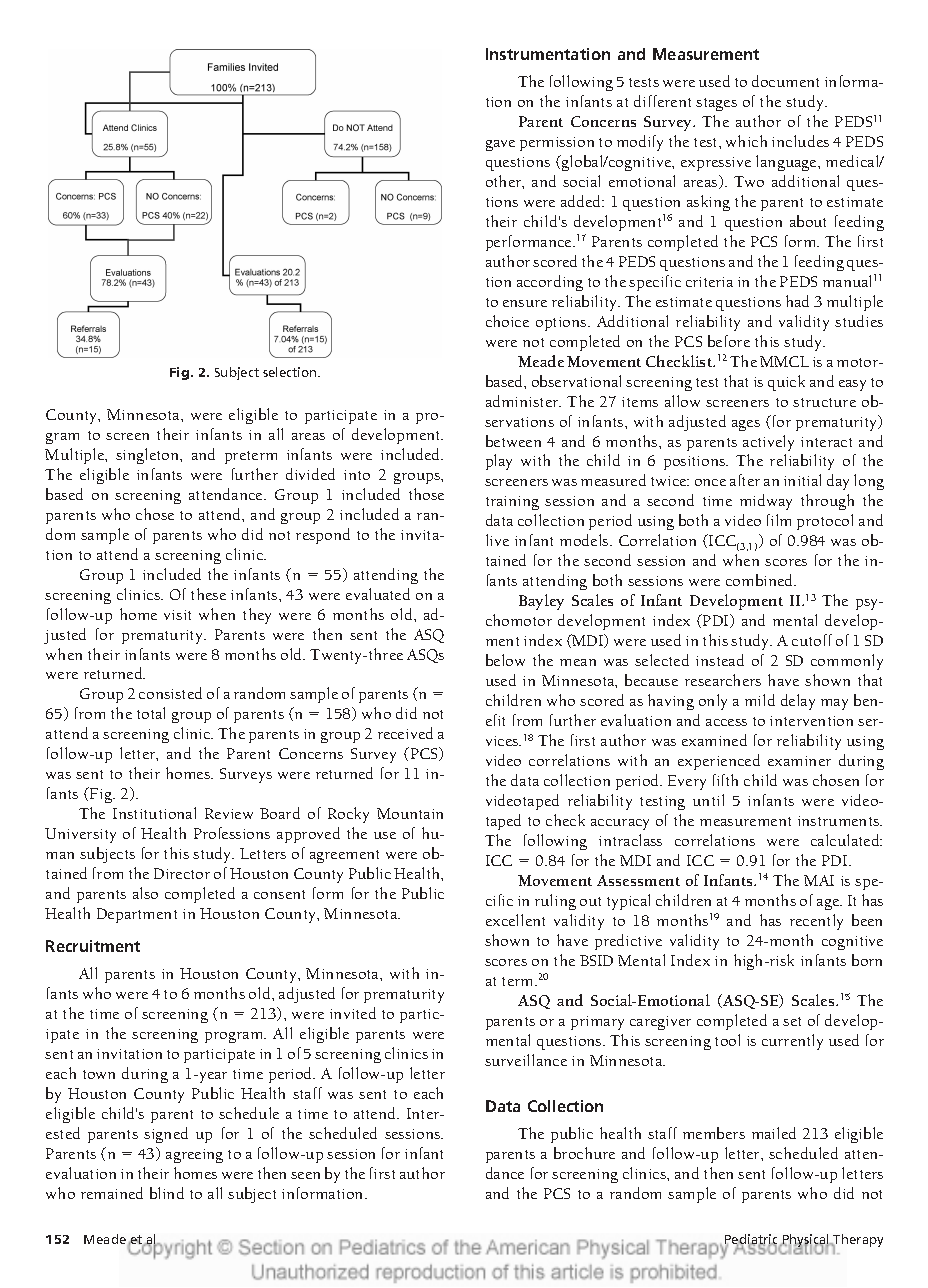 Image resolution: width=928 pixels, height=1288 pixels. Describe the element at coordinates (523, 401) in the screenshot. I see `administer` at that location.
